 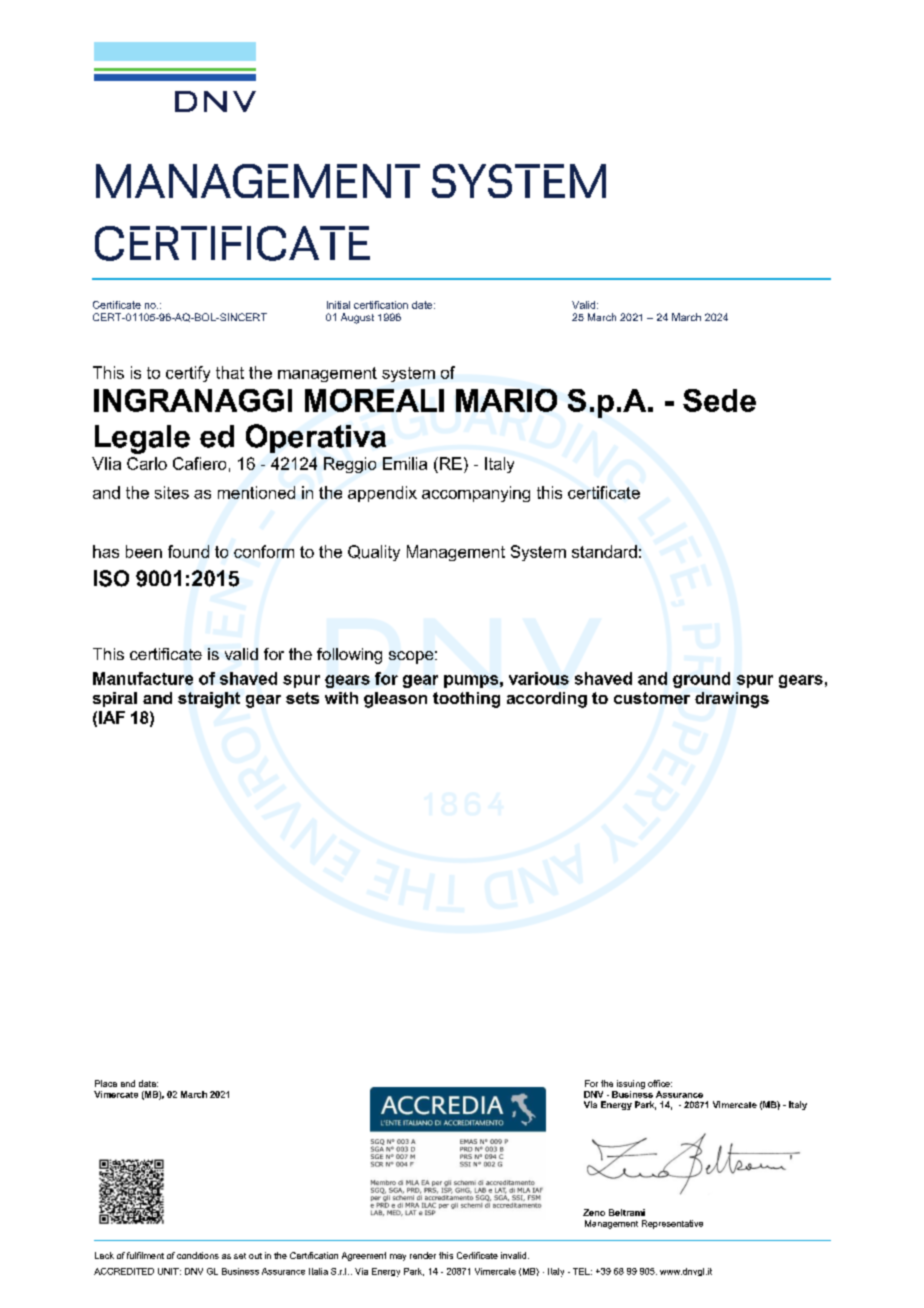 What do you see at coordinates (188, 551) in the screenshot?
I see `found` at bounding box center [188, 551].
